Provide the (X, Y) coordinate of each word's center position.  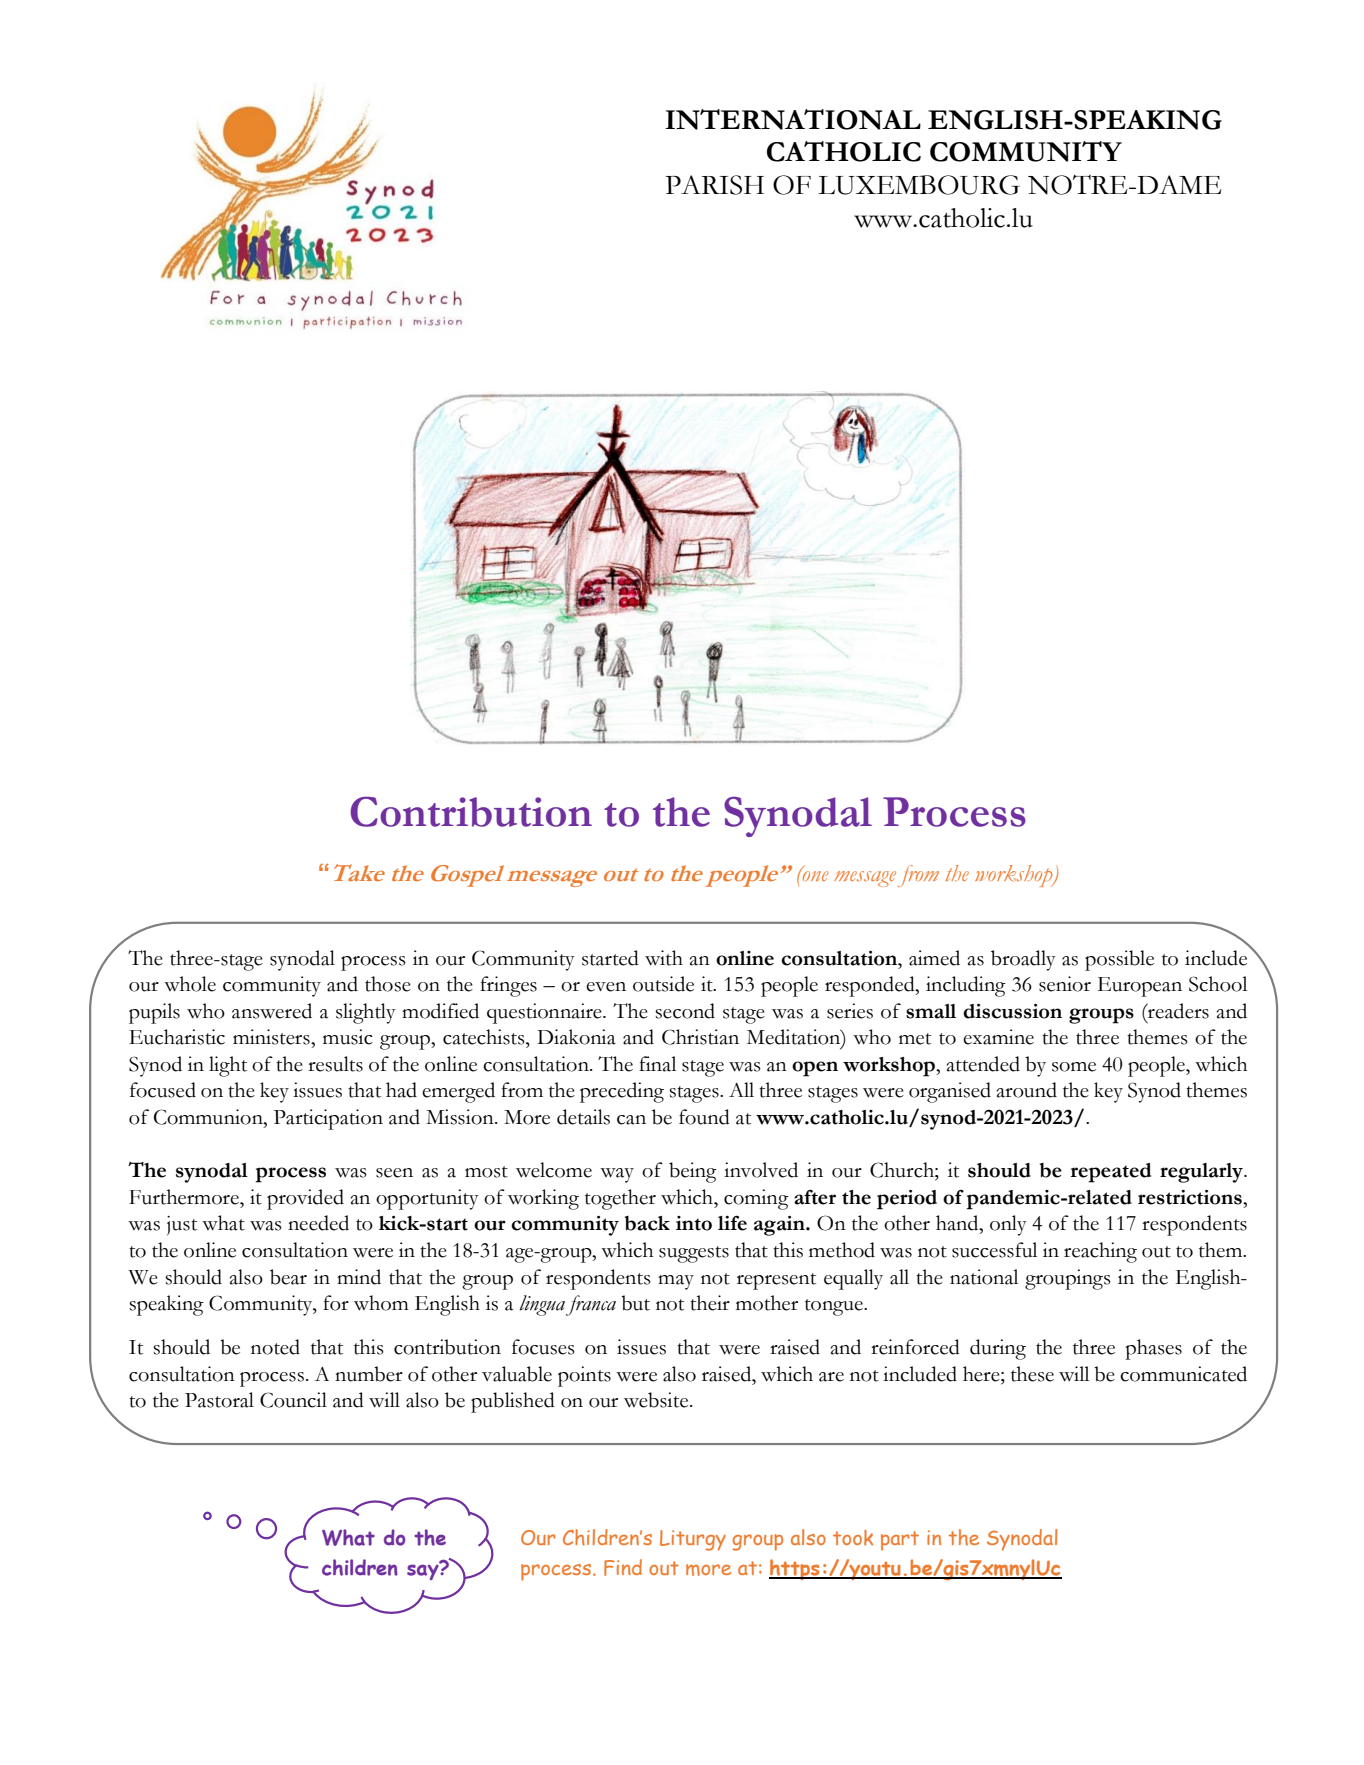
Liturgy (693, 1540)
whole (190, 984)
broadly (1023, 960)
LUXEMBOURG (919, 185)
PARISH (714, 185)
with (664, 958)
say (424, 1571)
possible (1119, 960)
